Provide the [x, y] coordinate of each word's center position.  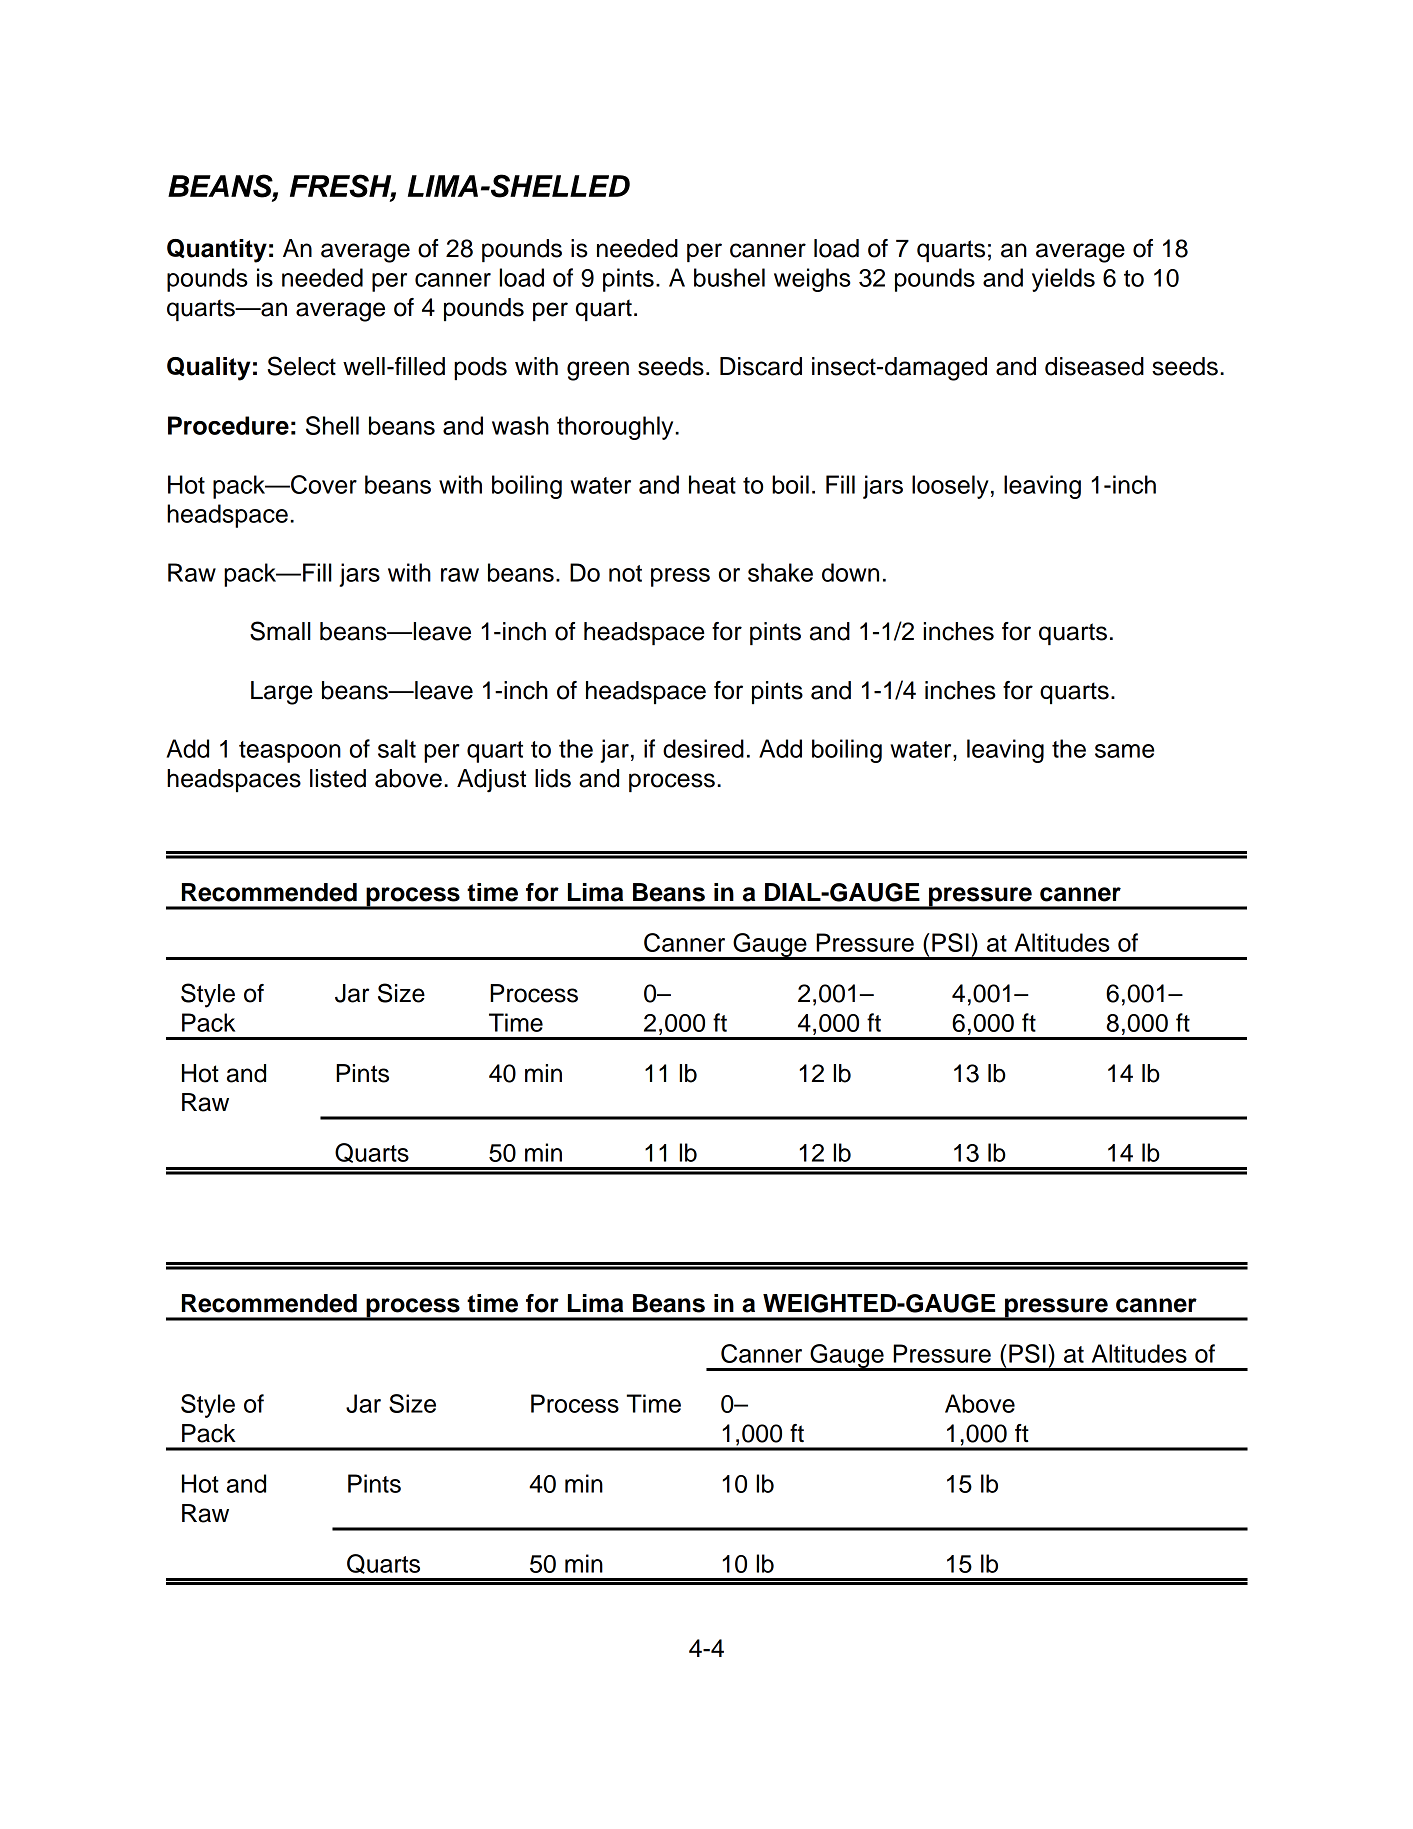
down [850, 572]
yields [1063, 280]
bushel [729, 277]
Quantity [217, 251]
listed [338, 778]
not [625, 573]
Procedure [228, 425]
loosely [950, 487]
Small [280, 631]
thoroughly [615, 428]
